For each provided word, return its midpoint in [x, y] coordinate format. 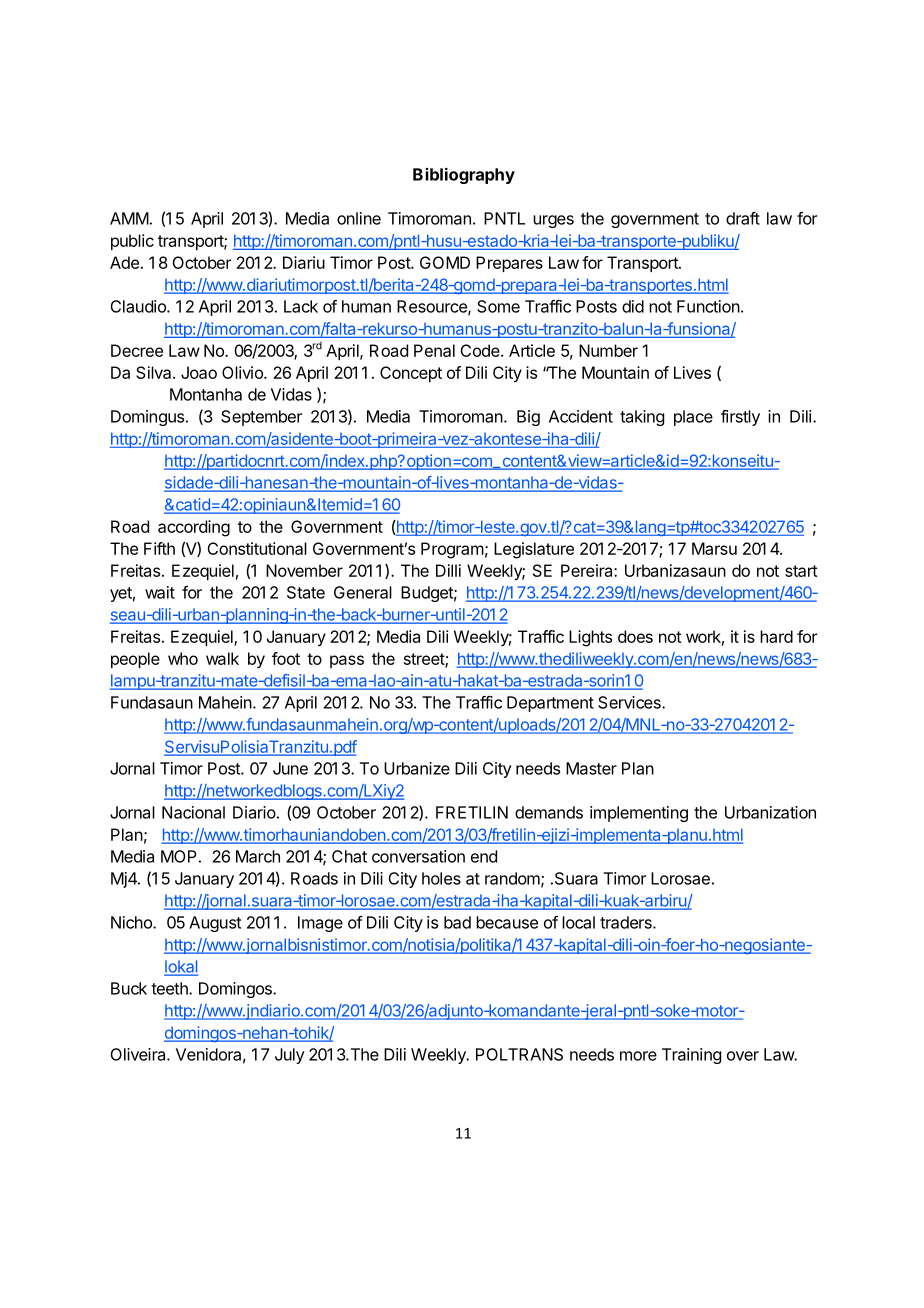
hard [776, 636]
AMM [129, 218]
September [261, 418]
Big [528, 418]
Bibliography [464, 175]
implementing [639, 814]
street [425, 660]
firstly [740, 418]
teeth [170, 988]
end [484, 856]
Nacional [193, 812]
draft [743, 218]
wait [160, 592]
